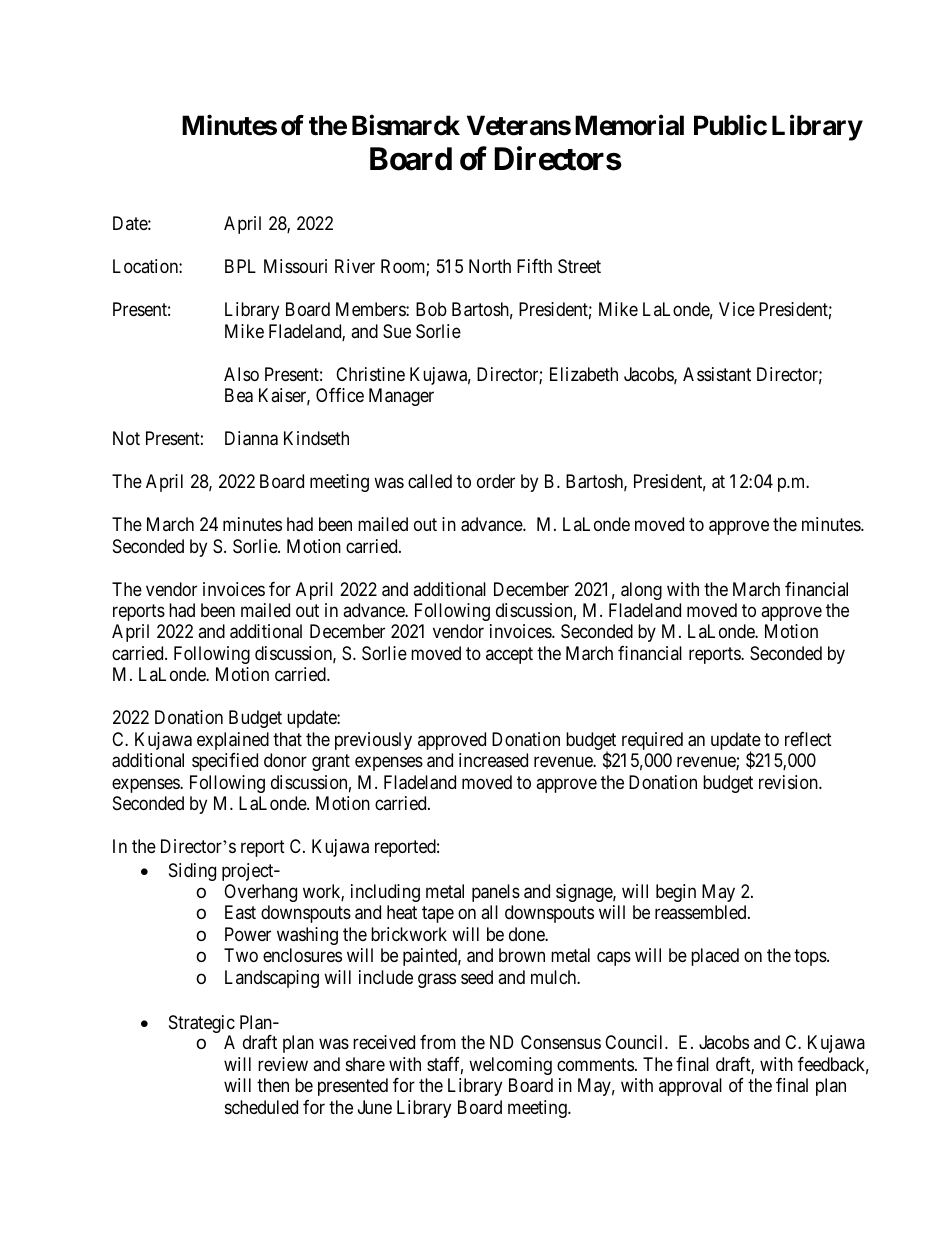 This page has height=1233, width=952. What do you see at coordinates (406, 125) in the page?
I see `Bismarck` at bounding box center [406, 125].
